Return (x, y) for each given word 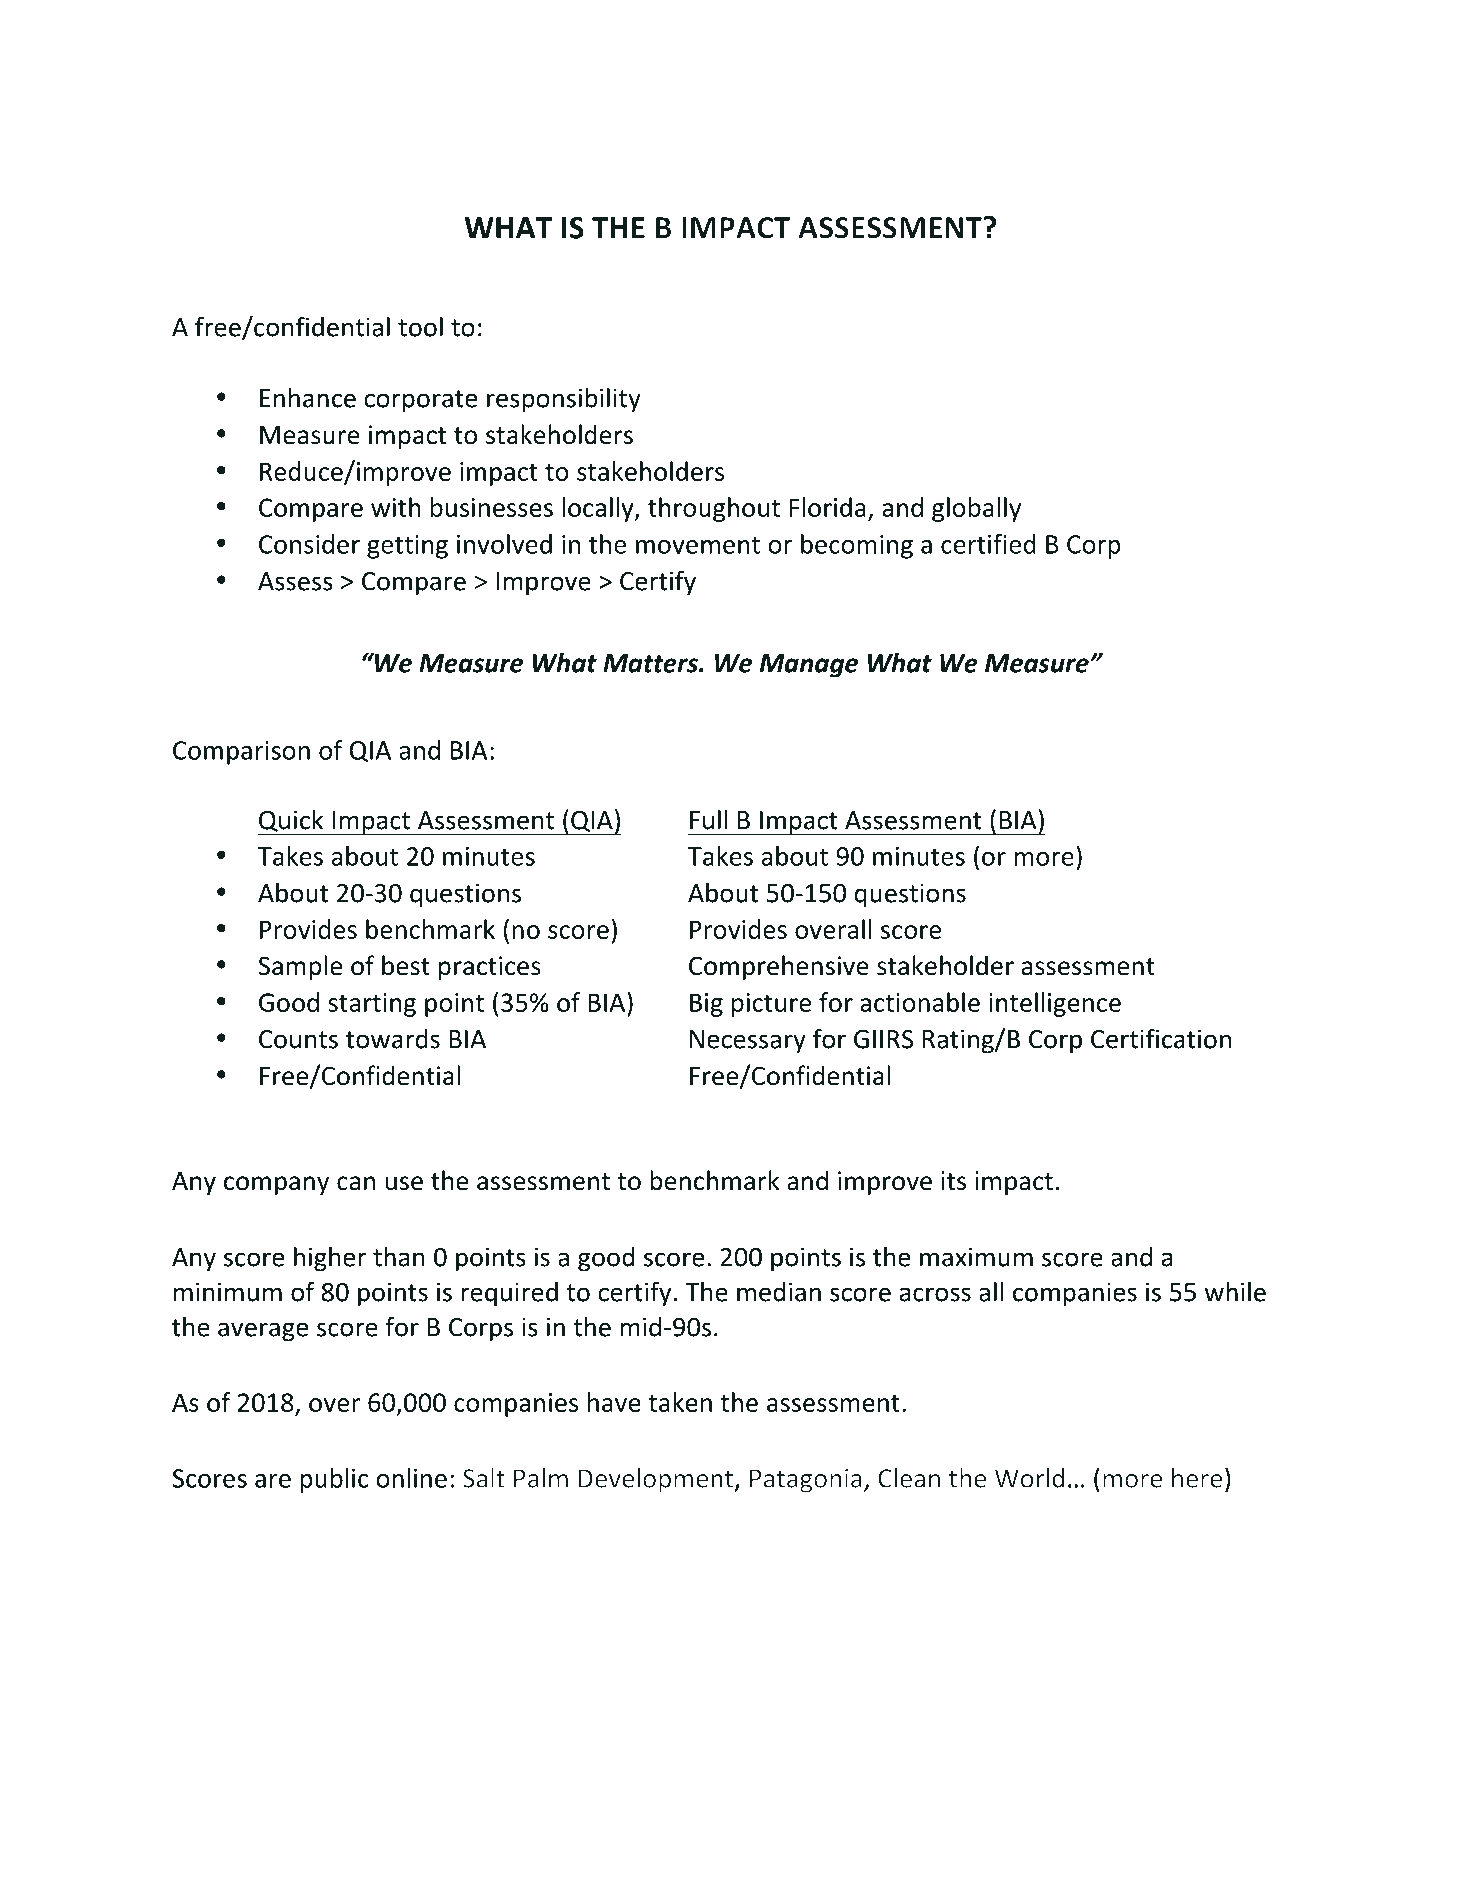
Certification (1161, 1038)
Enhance (308, 397)
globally (976, 509)
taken (680, 1402)
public (334, 1480)
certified (988, 544)
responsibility (564, 400)
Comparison (241, 753)
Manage (809, 666)
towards (393, 1039)
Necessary (748, 1042)
